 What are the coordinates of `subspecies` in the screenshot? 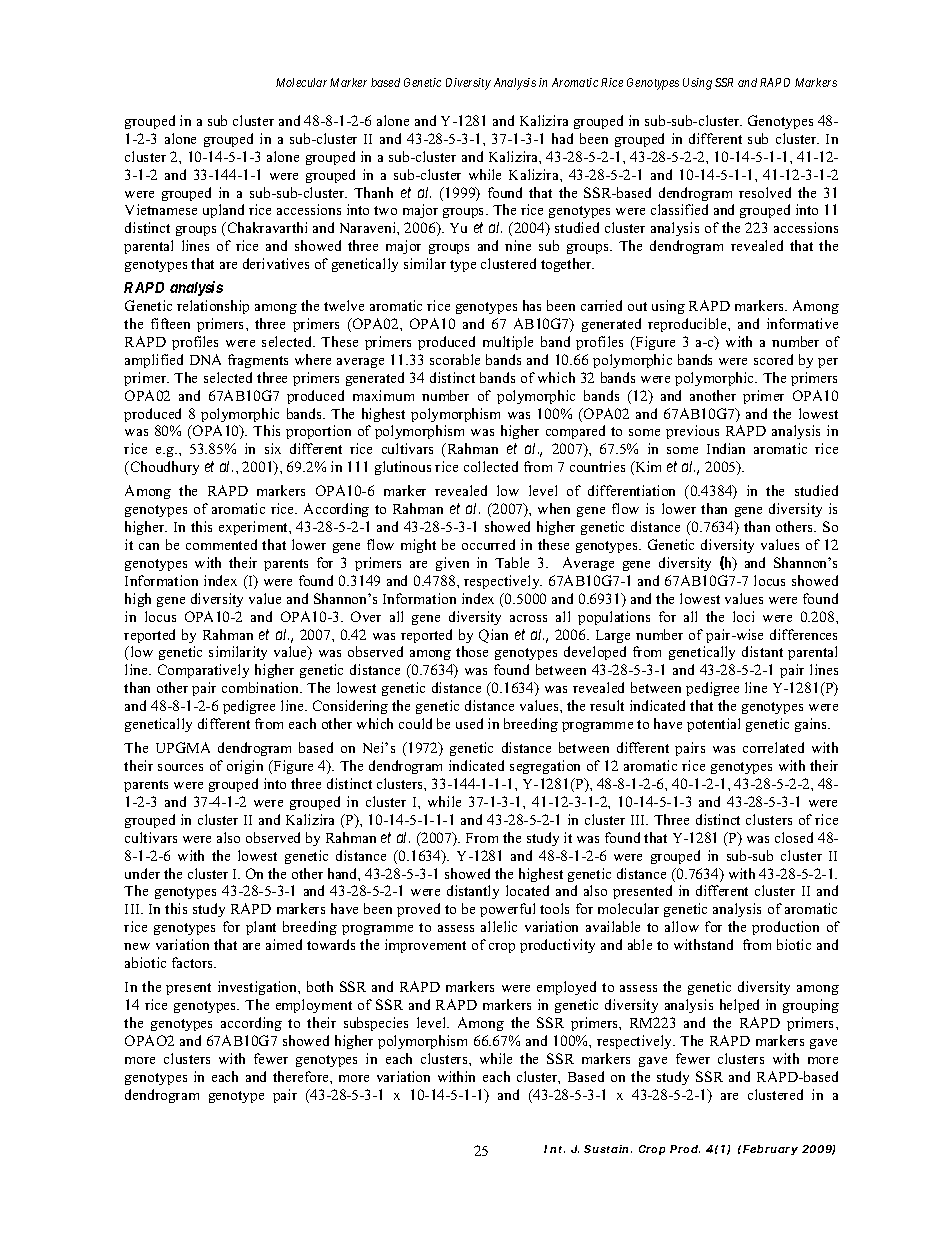 It's located at (376, 1024).
